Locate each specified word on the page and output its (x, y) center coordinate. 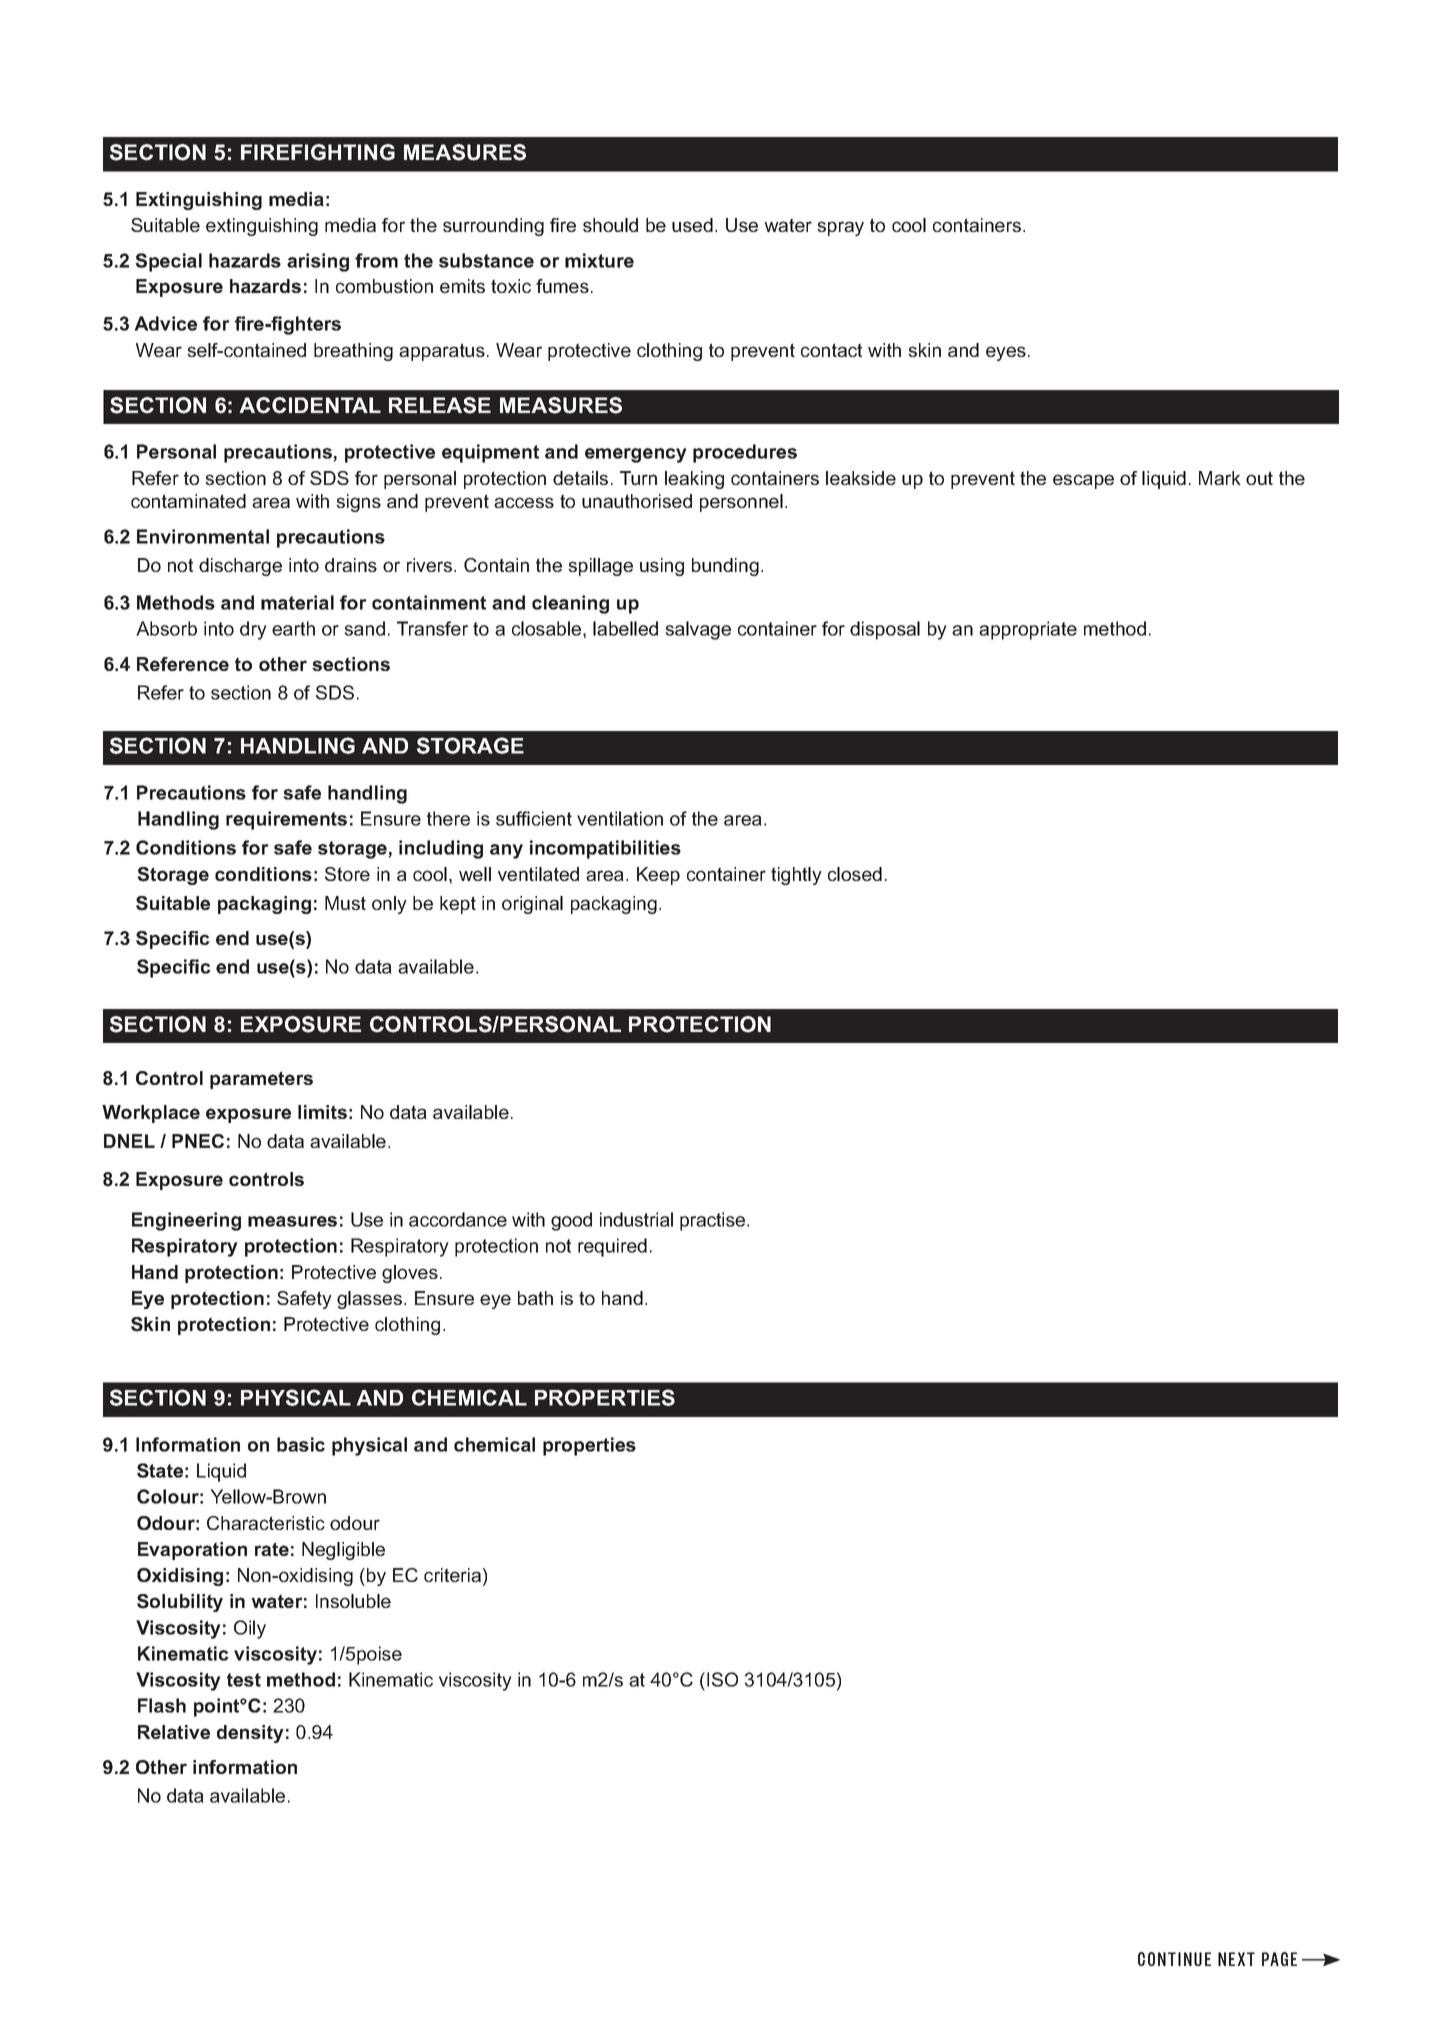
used (692, 225)
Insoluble (353, 1601)
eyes (1006, 353)
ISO (722, 1679)
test (244, 1680)
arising (318, 262)
